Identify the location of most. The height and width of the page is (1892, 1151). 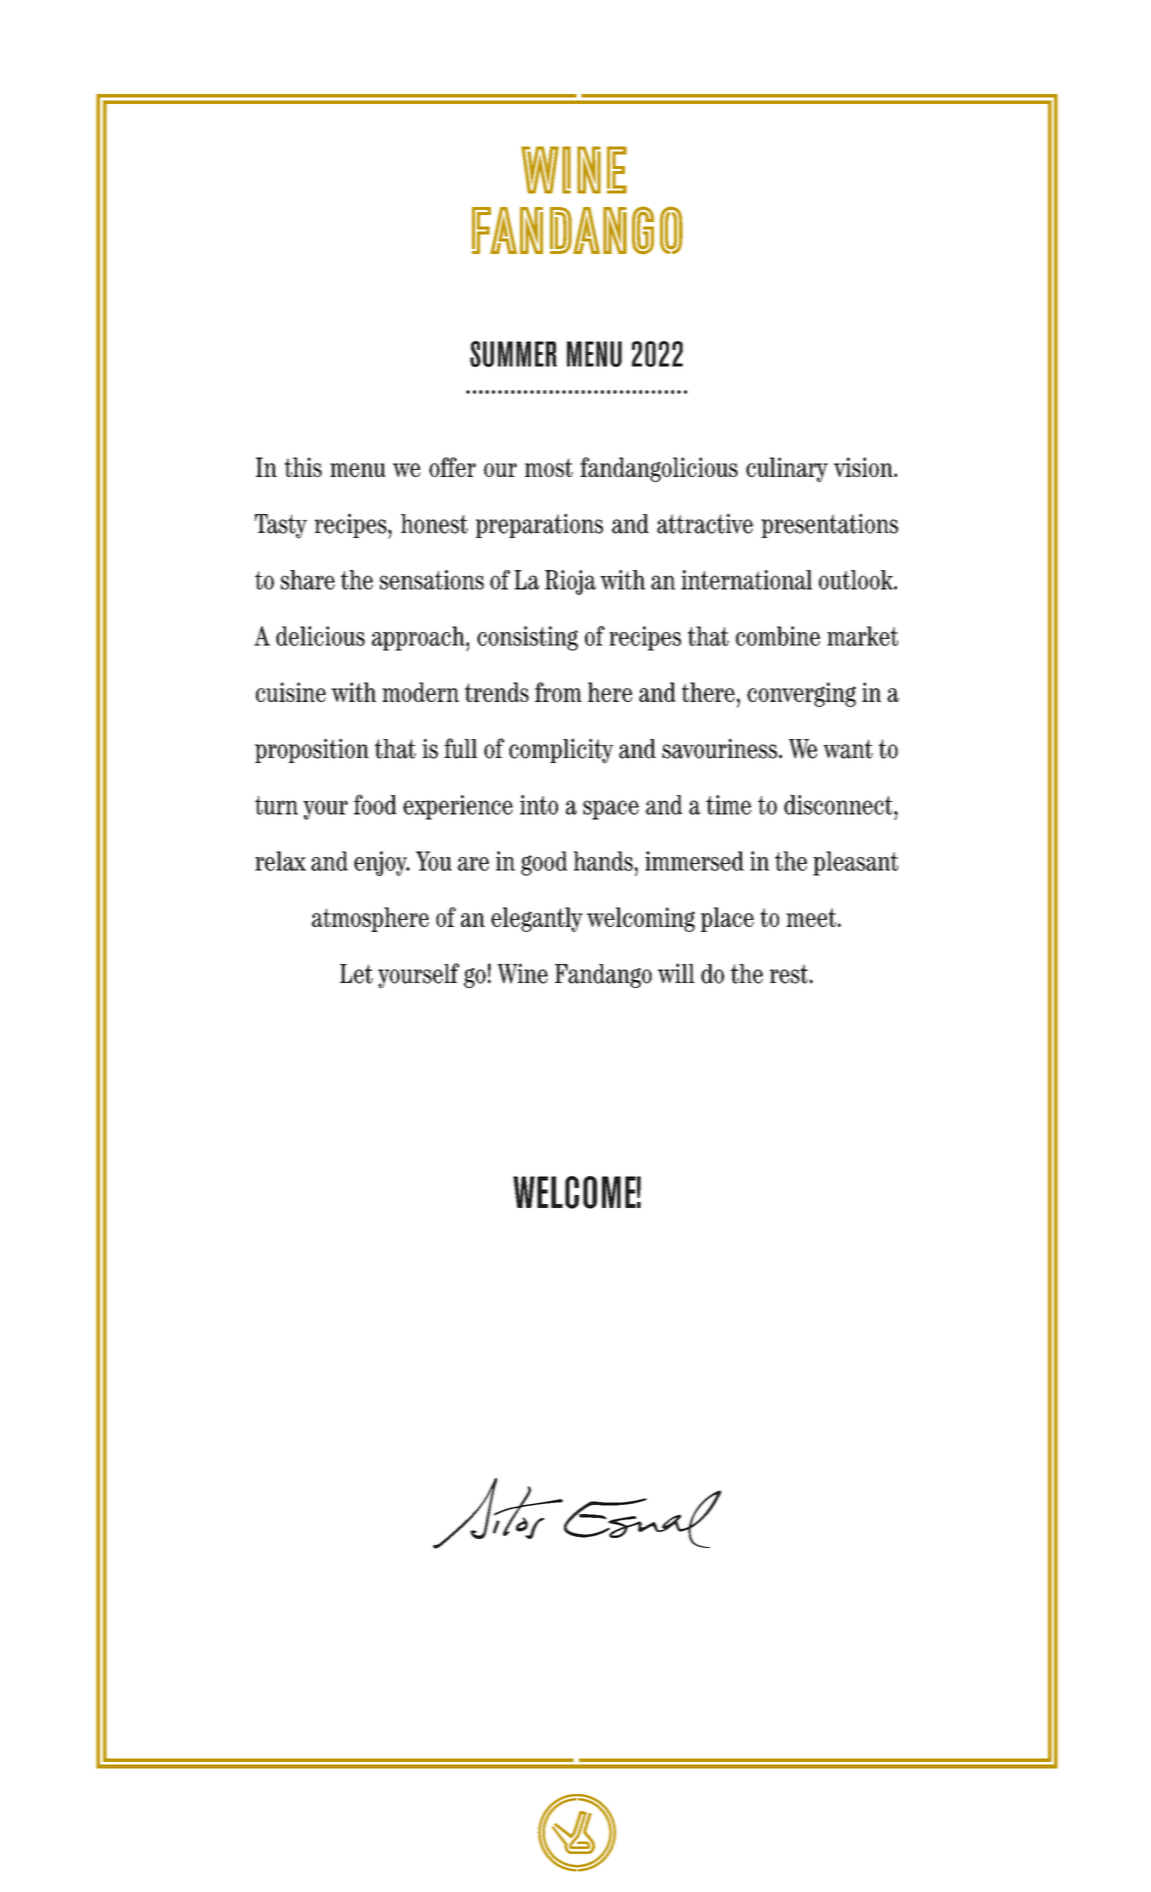
(549, 467).
